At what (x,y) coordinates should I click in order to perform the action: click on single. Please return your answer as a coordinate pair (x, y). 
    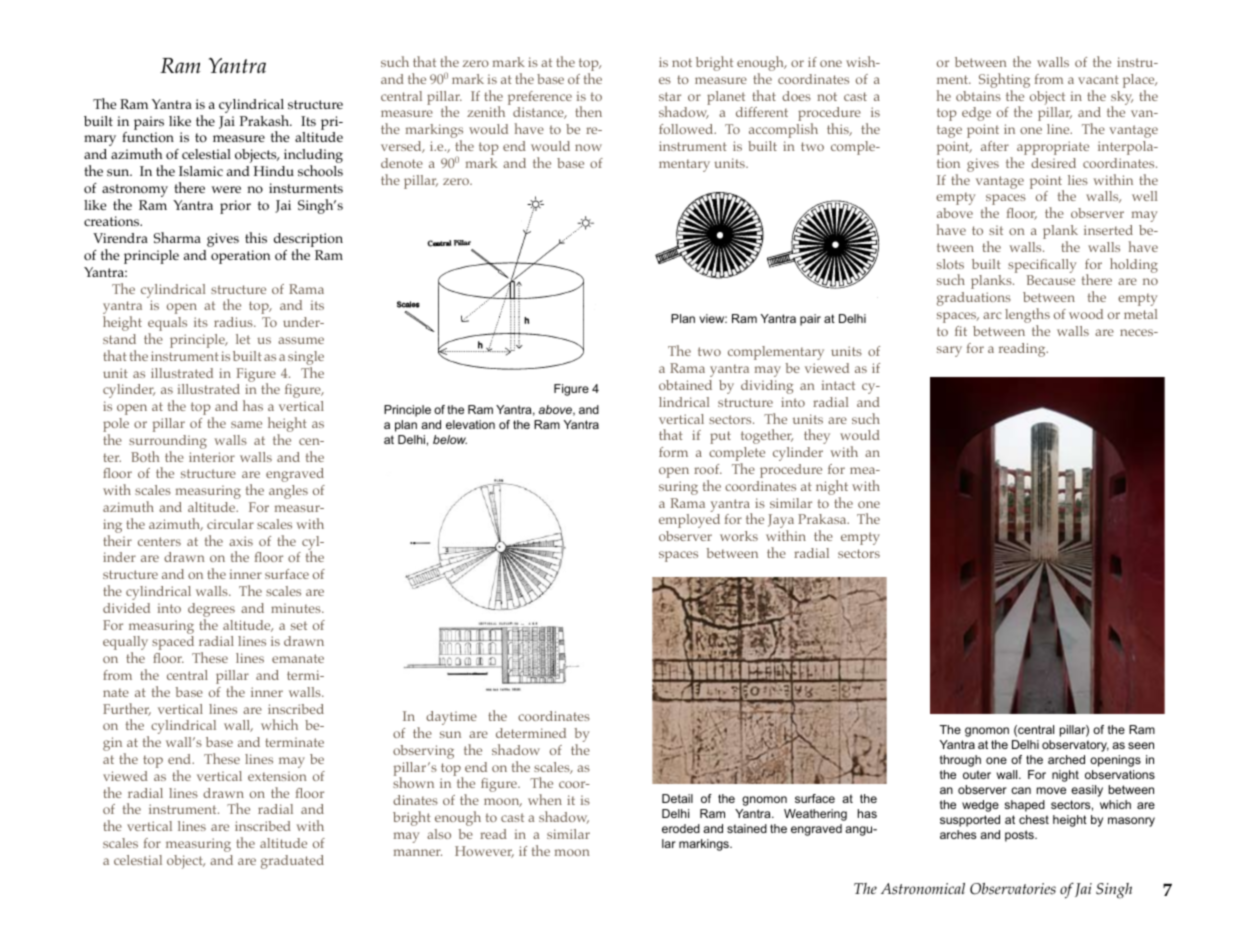
    Looking at the image, I should click on (306, 359).
